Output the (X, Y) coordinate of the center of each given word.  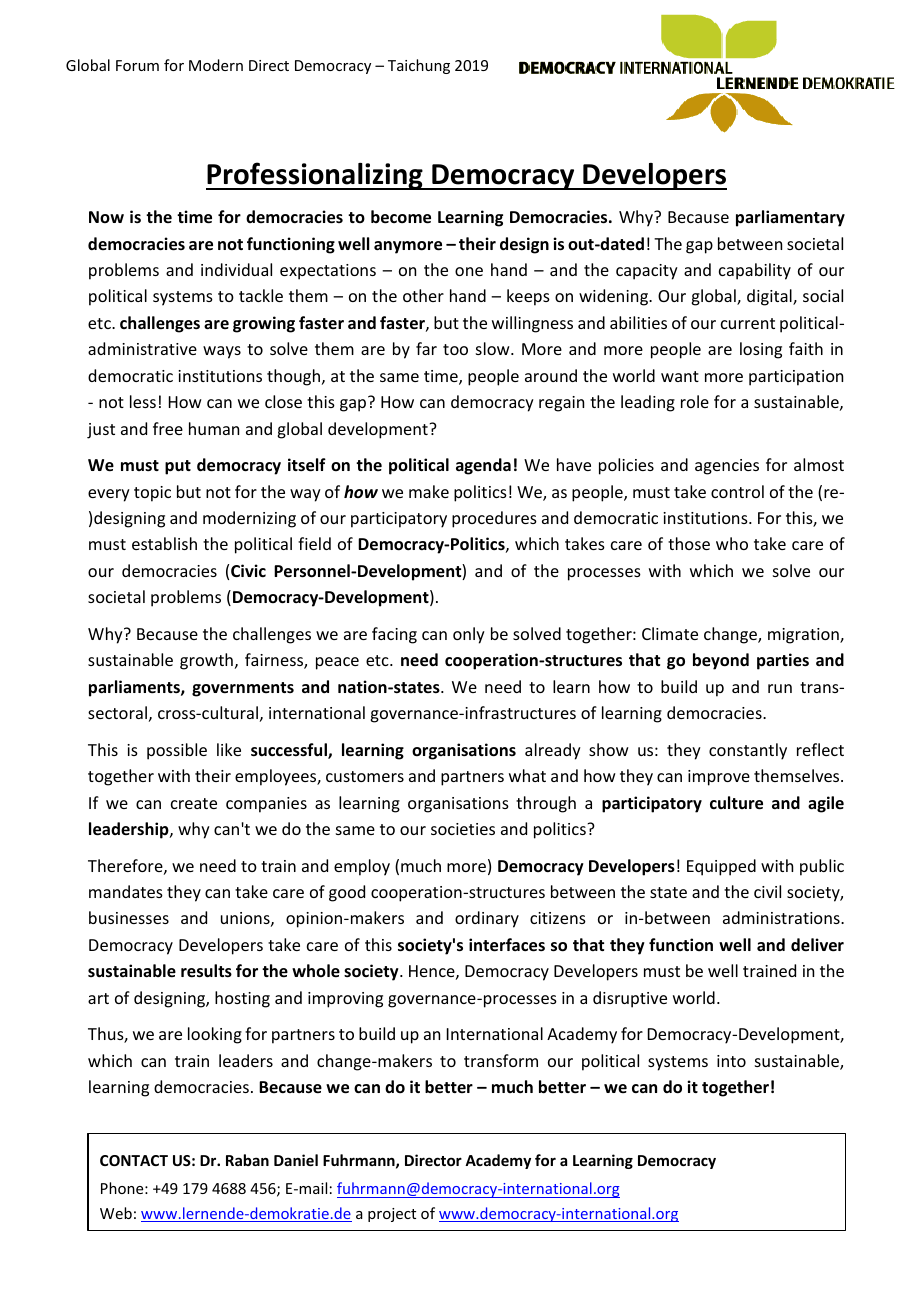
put (178, 467)
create (194, 803)
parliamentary (790, 218)
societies (463, 829)
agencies (727, 467)
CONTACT (134, 1160)
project (392, 1215)
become (401, 217)
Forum (137, 65)
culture (736, 803)
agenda (483, 466)
